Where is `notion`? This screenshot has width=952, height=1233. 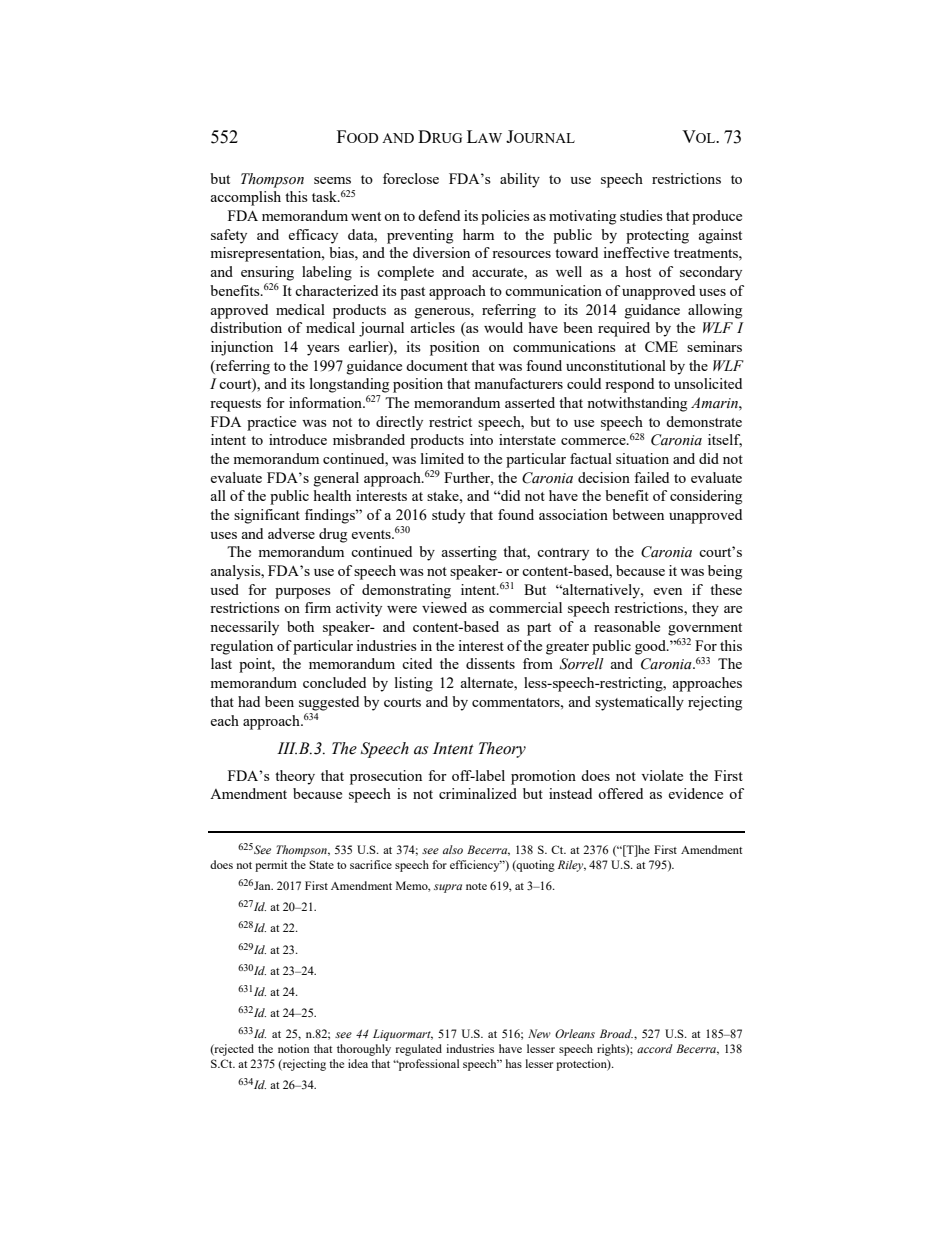
notion is located at coordinates (293, 1048).
